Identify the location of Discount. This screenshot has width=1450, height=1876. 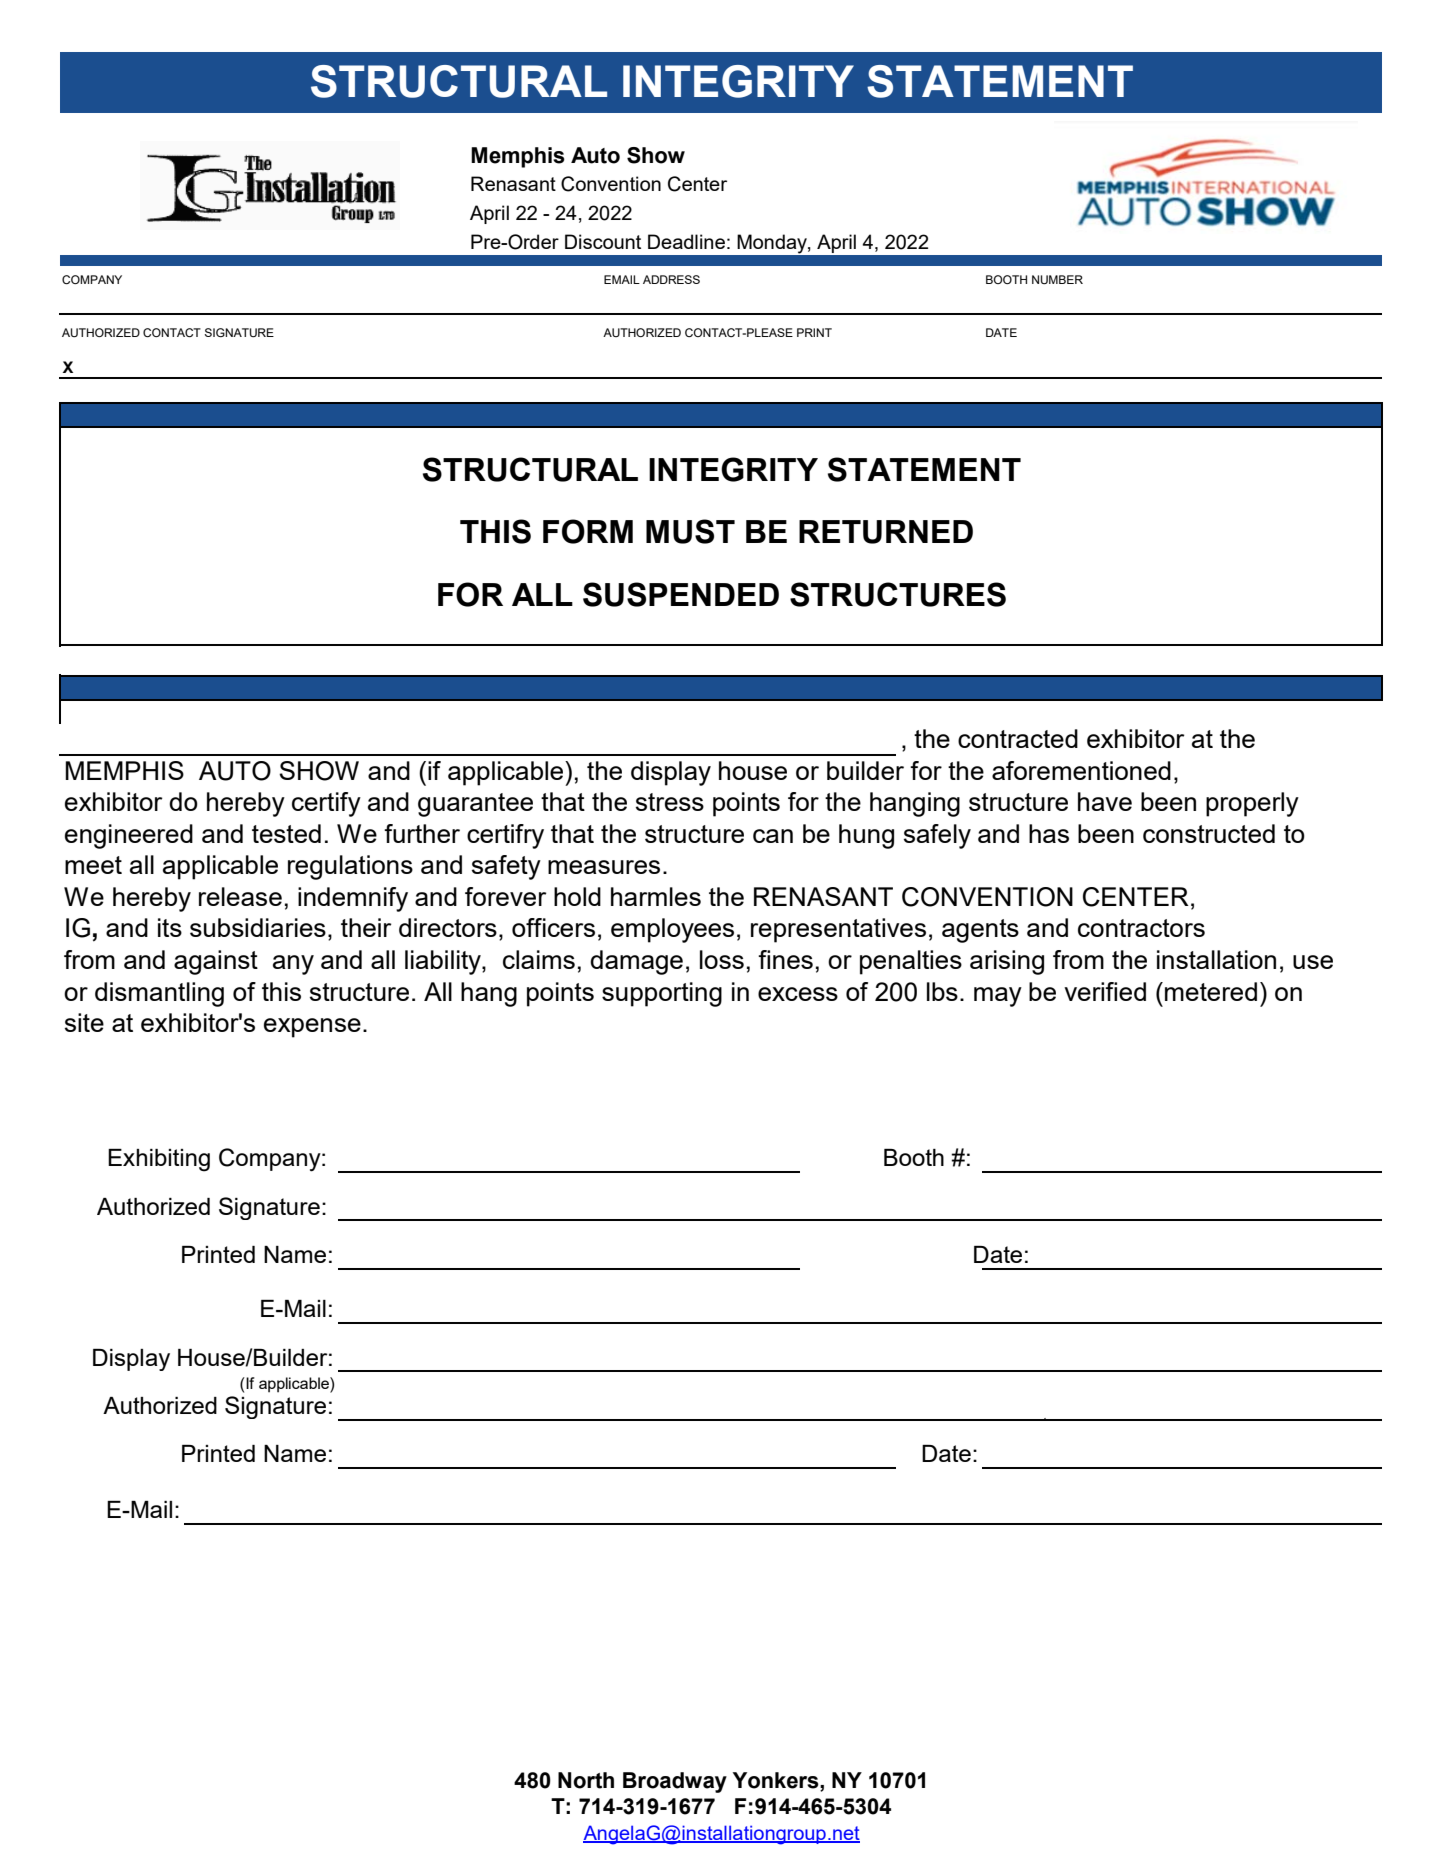
(603, 241).
